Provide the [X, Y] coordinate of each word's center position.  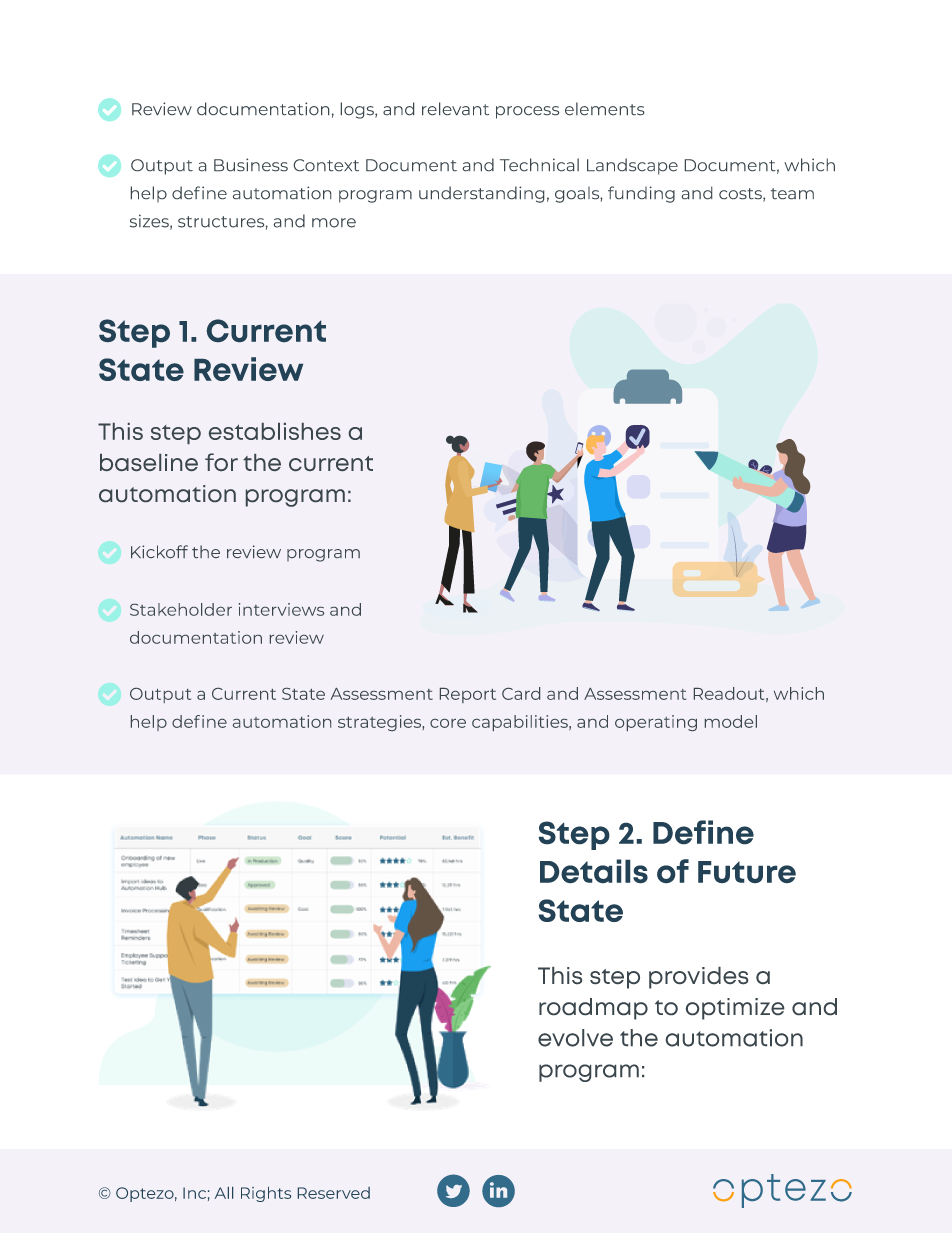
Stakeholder [181, 609]
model [731, 721]
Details [594, 871]
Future [747, 872]
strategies [380, 723]
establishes [275, 431]
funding [641, 194]
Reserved [334, 1193]
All [224, 1193]
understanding [481, 194]
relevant [455, 108]
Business [251, 164]
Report [468, 695]
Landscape [632, 166]
